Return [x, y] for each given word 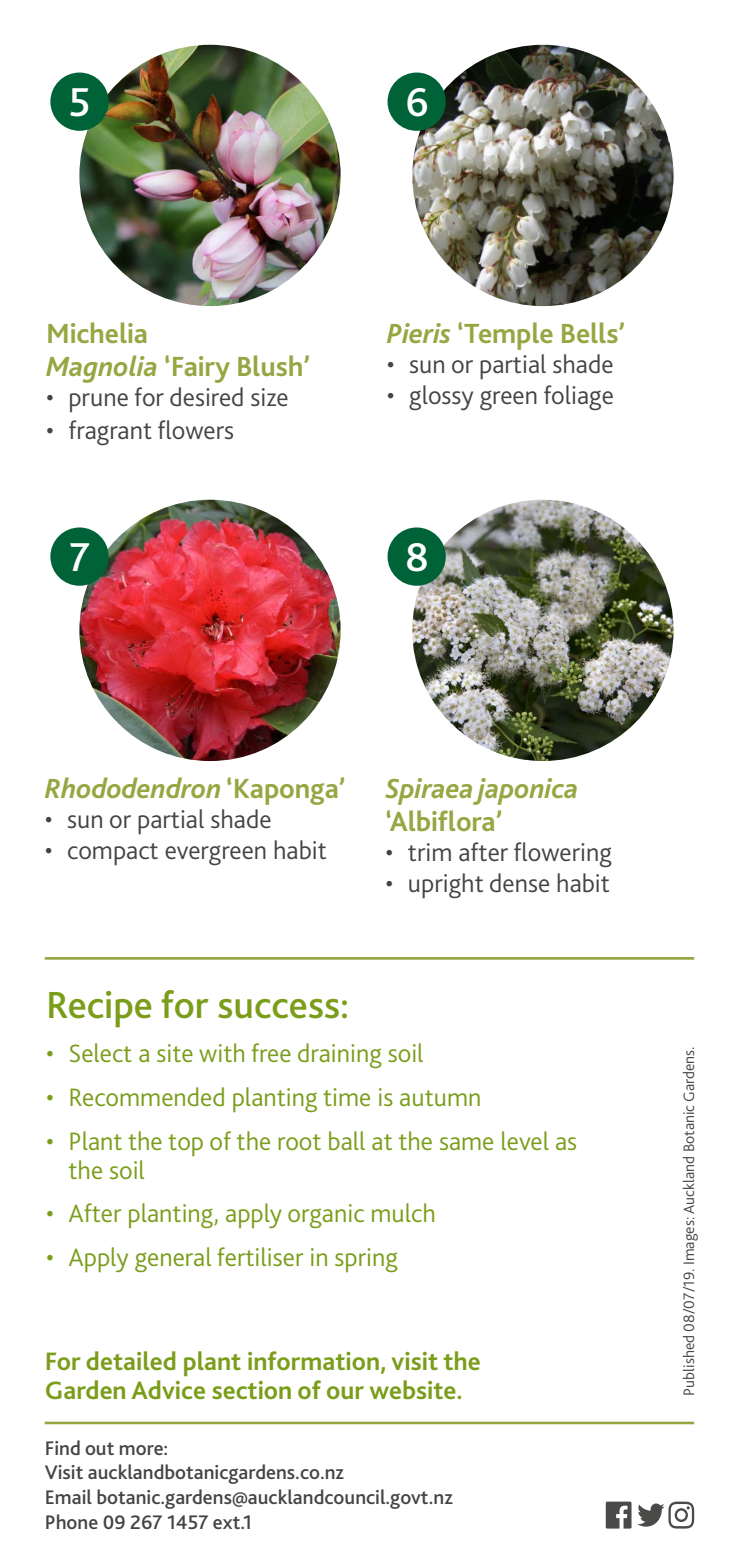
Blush [270, 365]
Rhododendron [132, 787]
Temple [508, 336]
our [345, 1392]
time [346, 1097]
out [99, 1448]
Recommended [147, 1096]
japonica [525, 791]
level [525, 1140]
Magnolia [101, 369]
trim [429, 852]
